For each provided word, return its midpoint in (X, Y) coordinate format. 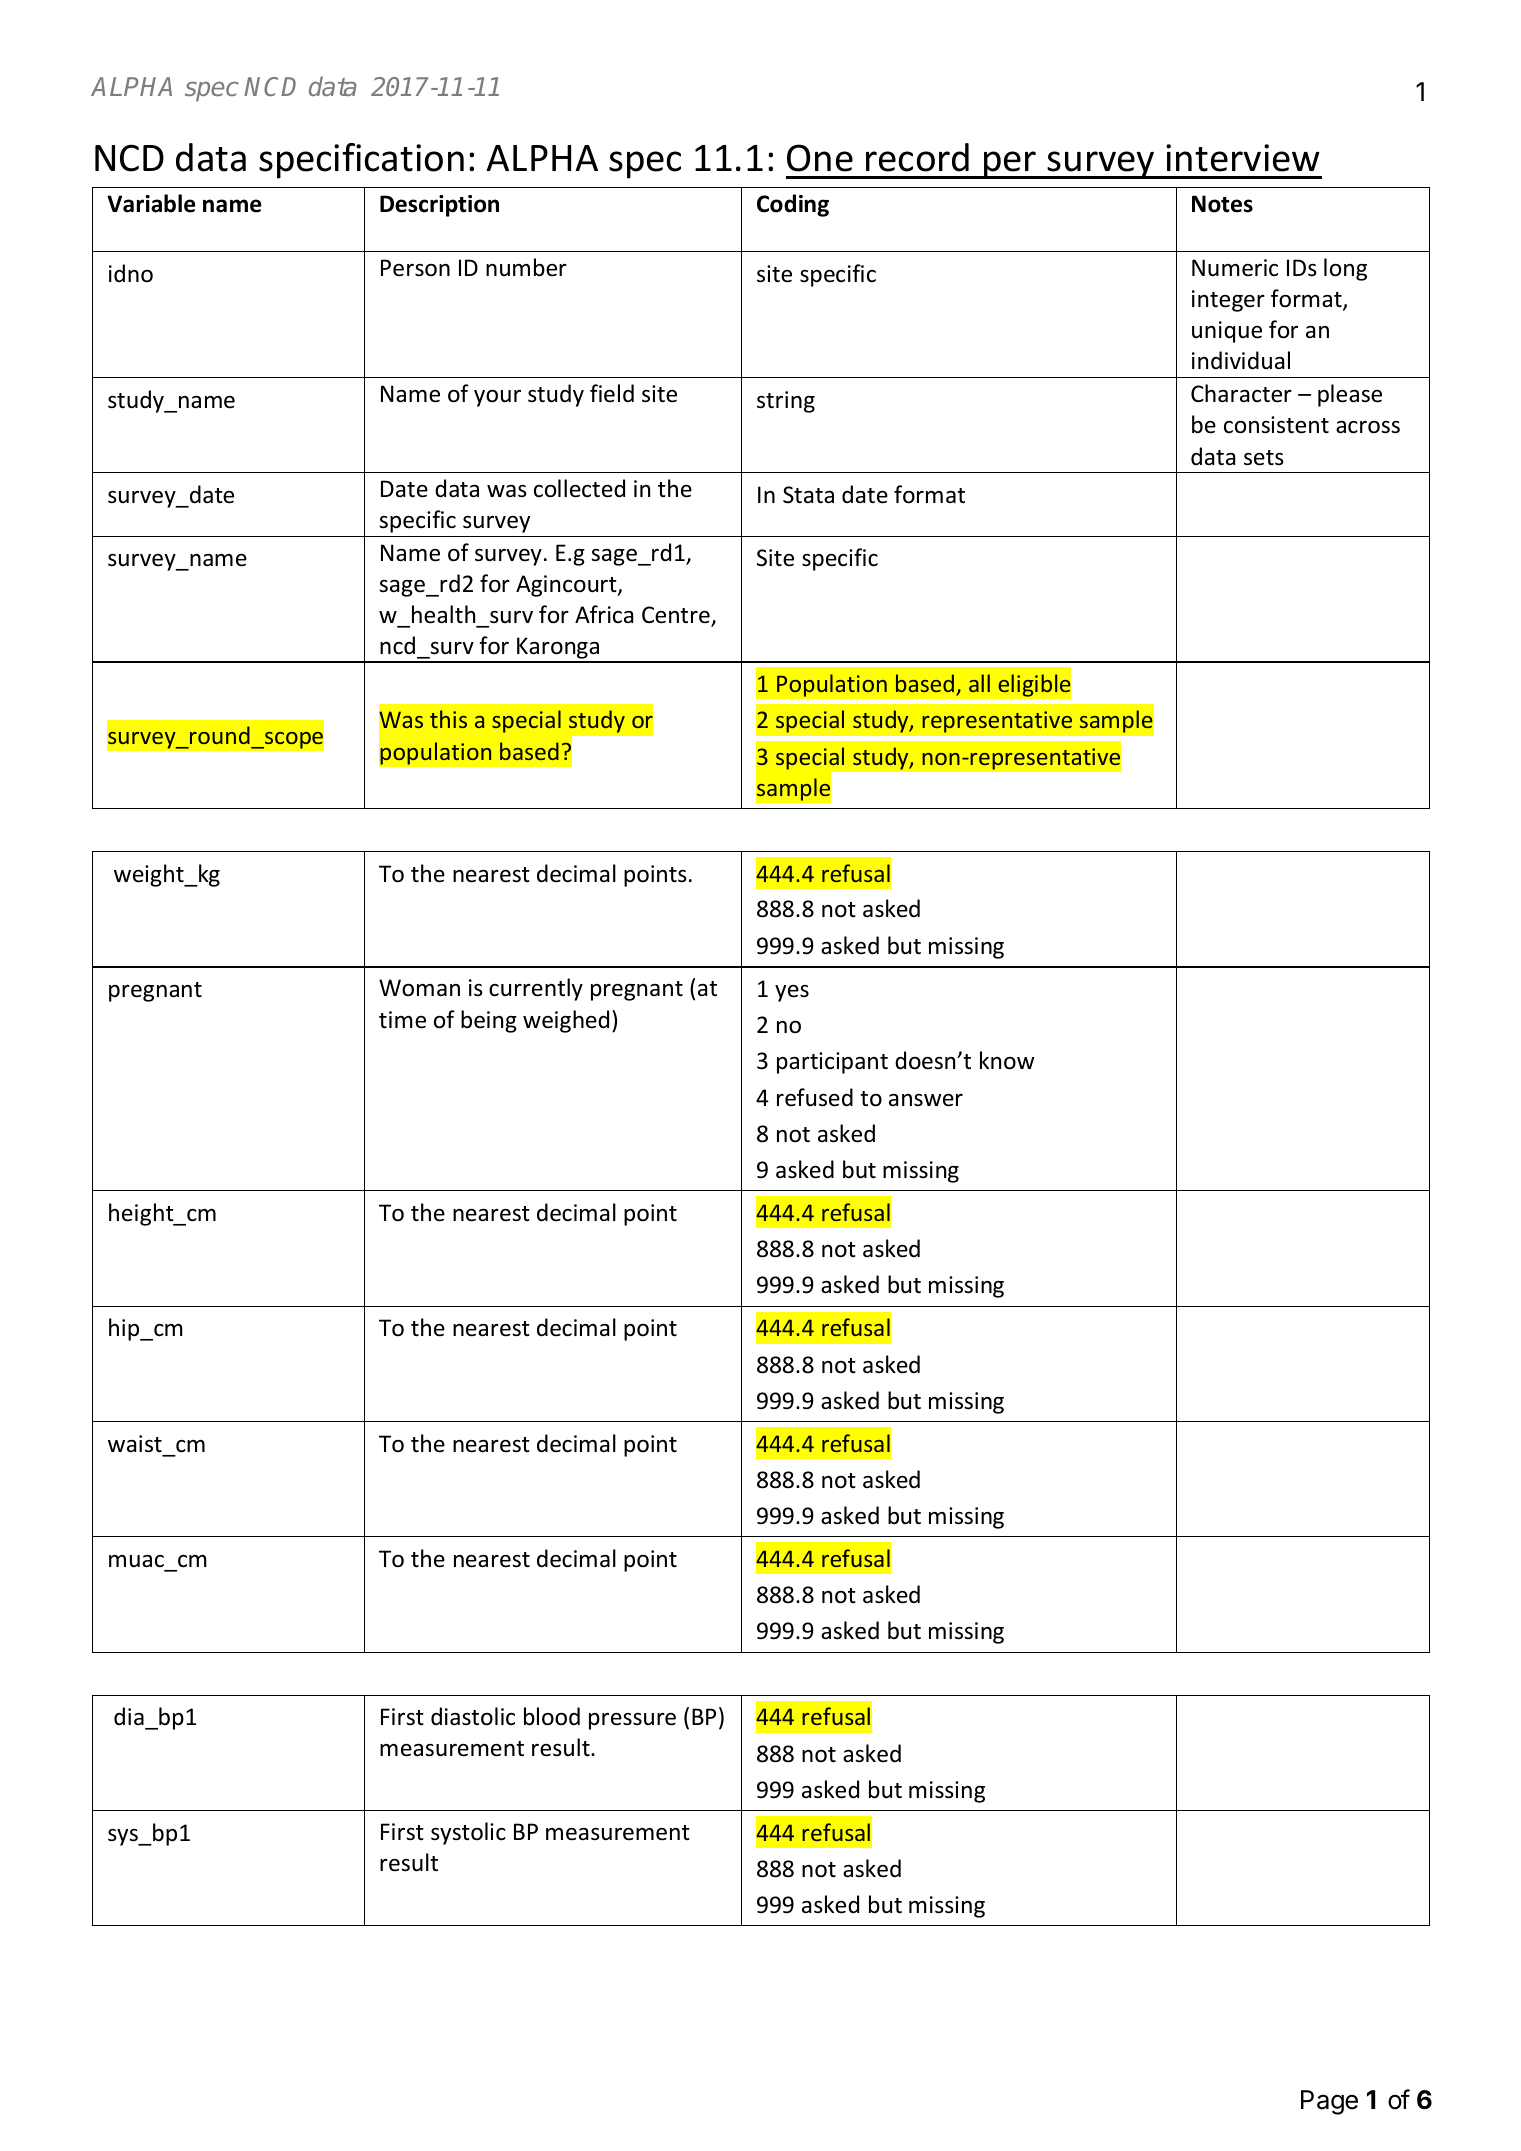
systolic (468, 1833)
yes (792, 993)
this (448, 719)
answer (926, 1100)
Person (415, 268)
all (979, 683)
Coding (793, 205)
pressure (632, 1721)
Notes (1222, 204)
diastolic (473, 1716)
